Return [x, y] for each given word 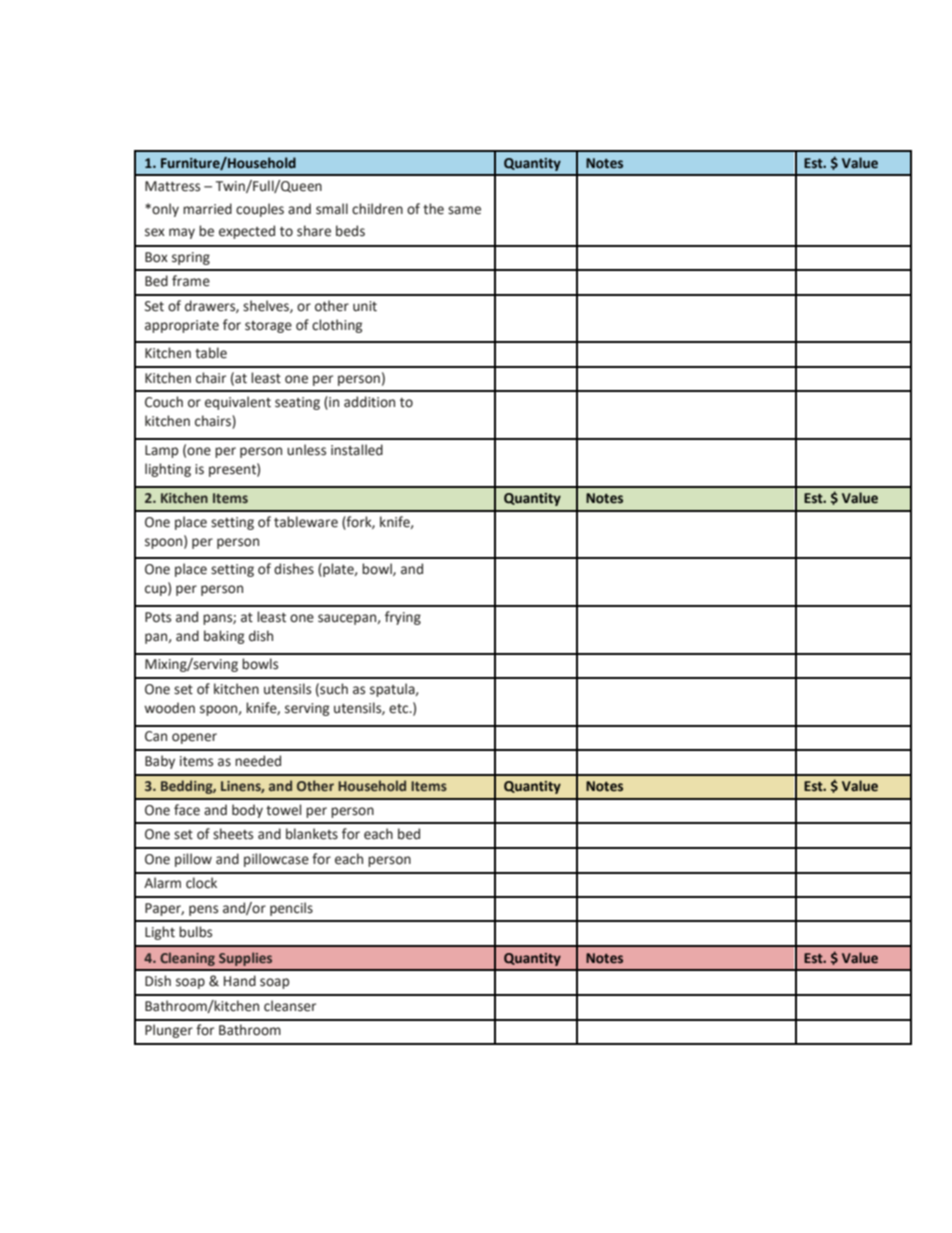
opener [194, 738]
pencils [291, 909]
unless [306, 450]
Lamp [161, 451]
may [182, 233]
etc [400, 709]
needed [258, 761]
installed [357, 450]
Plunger [169, 1031]
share [314, 231]
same [464, 210]
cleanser [290, 1006]
